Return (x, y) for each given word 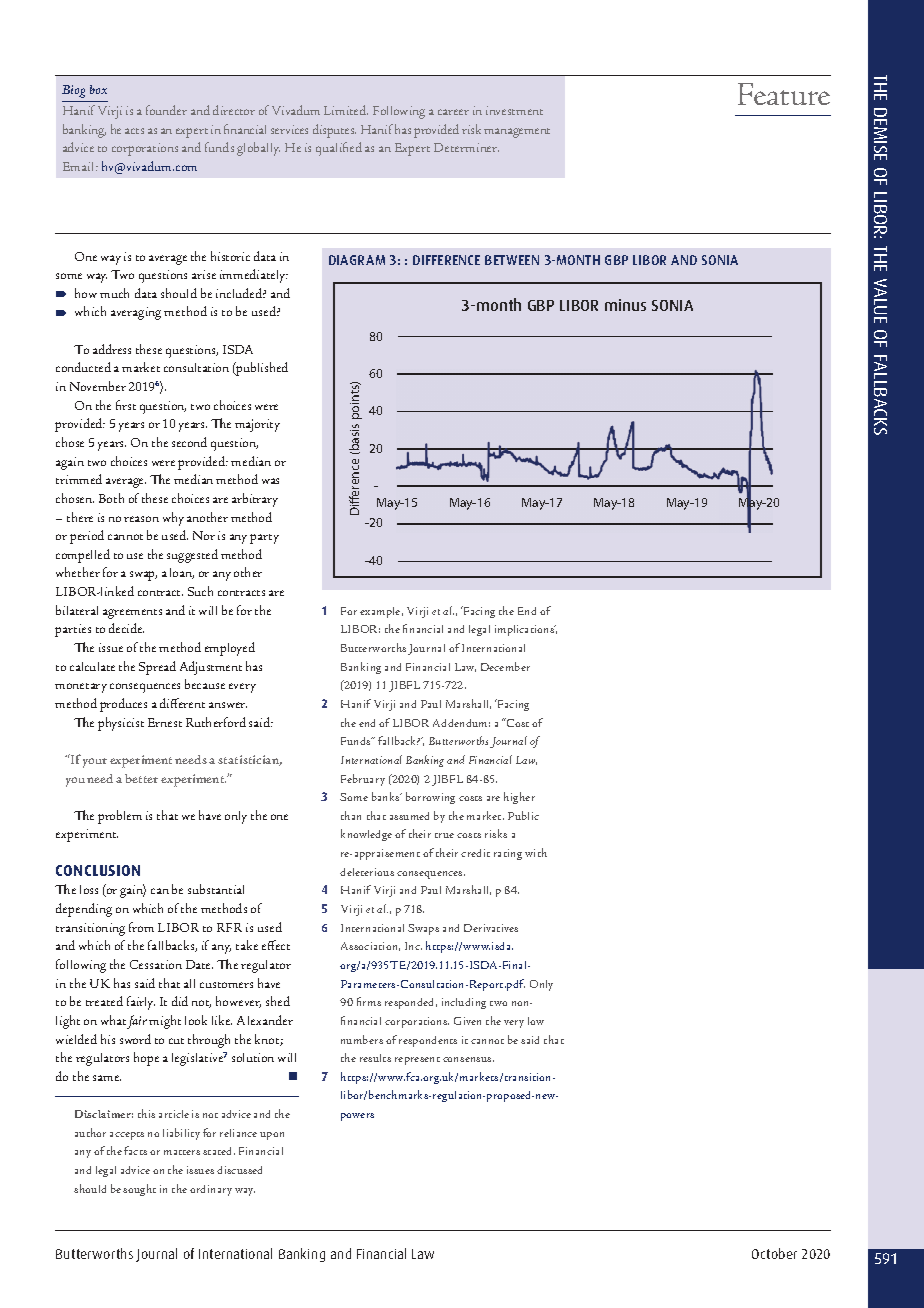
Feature (784, 94)
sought (139, 1190)
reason (141, 519)
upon (272, 1136)
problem (120, 817)
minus (625, 305)
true (444, 835)
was (270, 481)
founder (166, 110)
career (453, 112)
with (536, 852)
